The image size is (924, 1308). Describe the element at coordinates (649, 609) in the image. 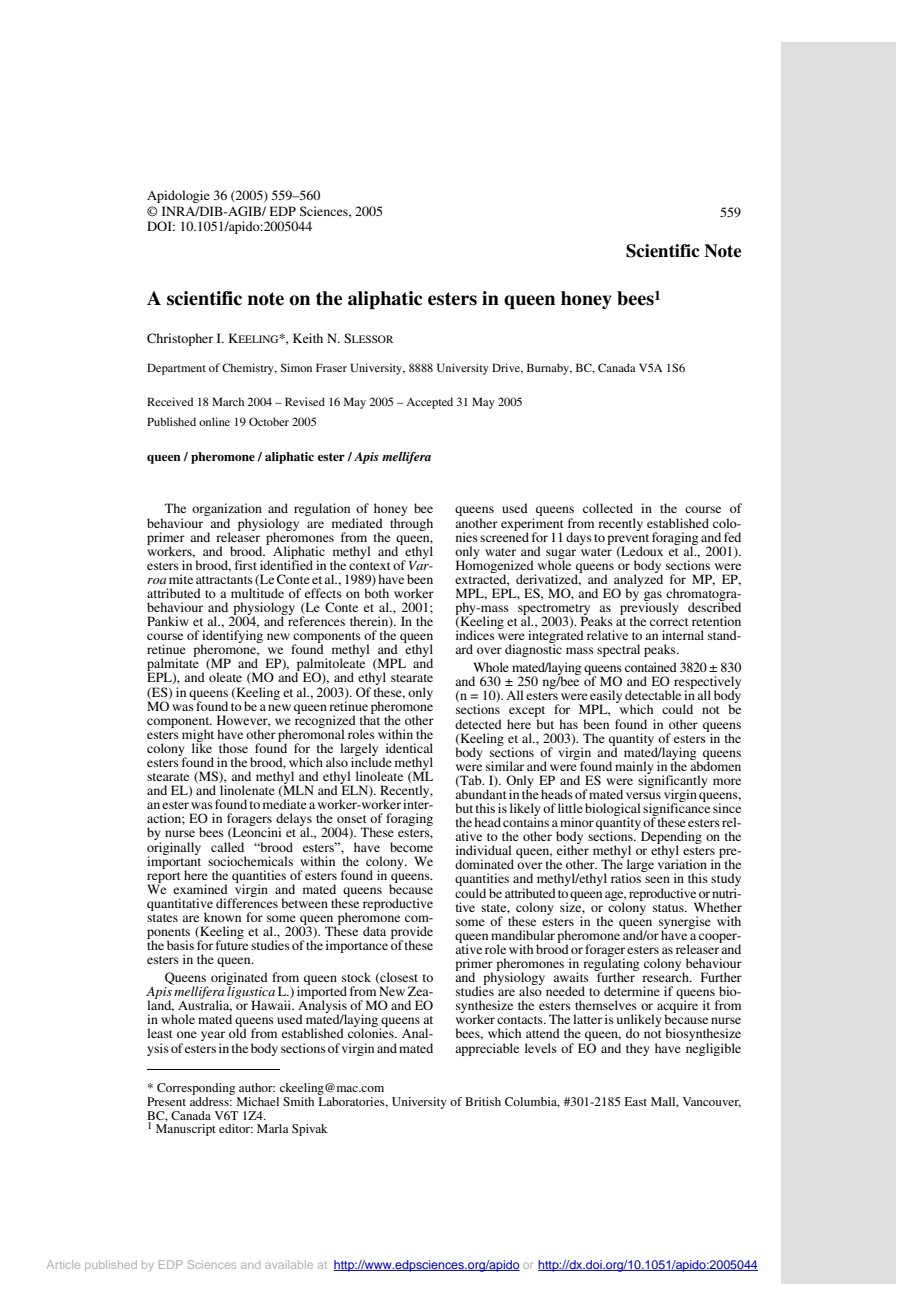

I see `previously` at that location.
